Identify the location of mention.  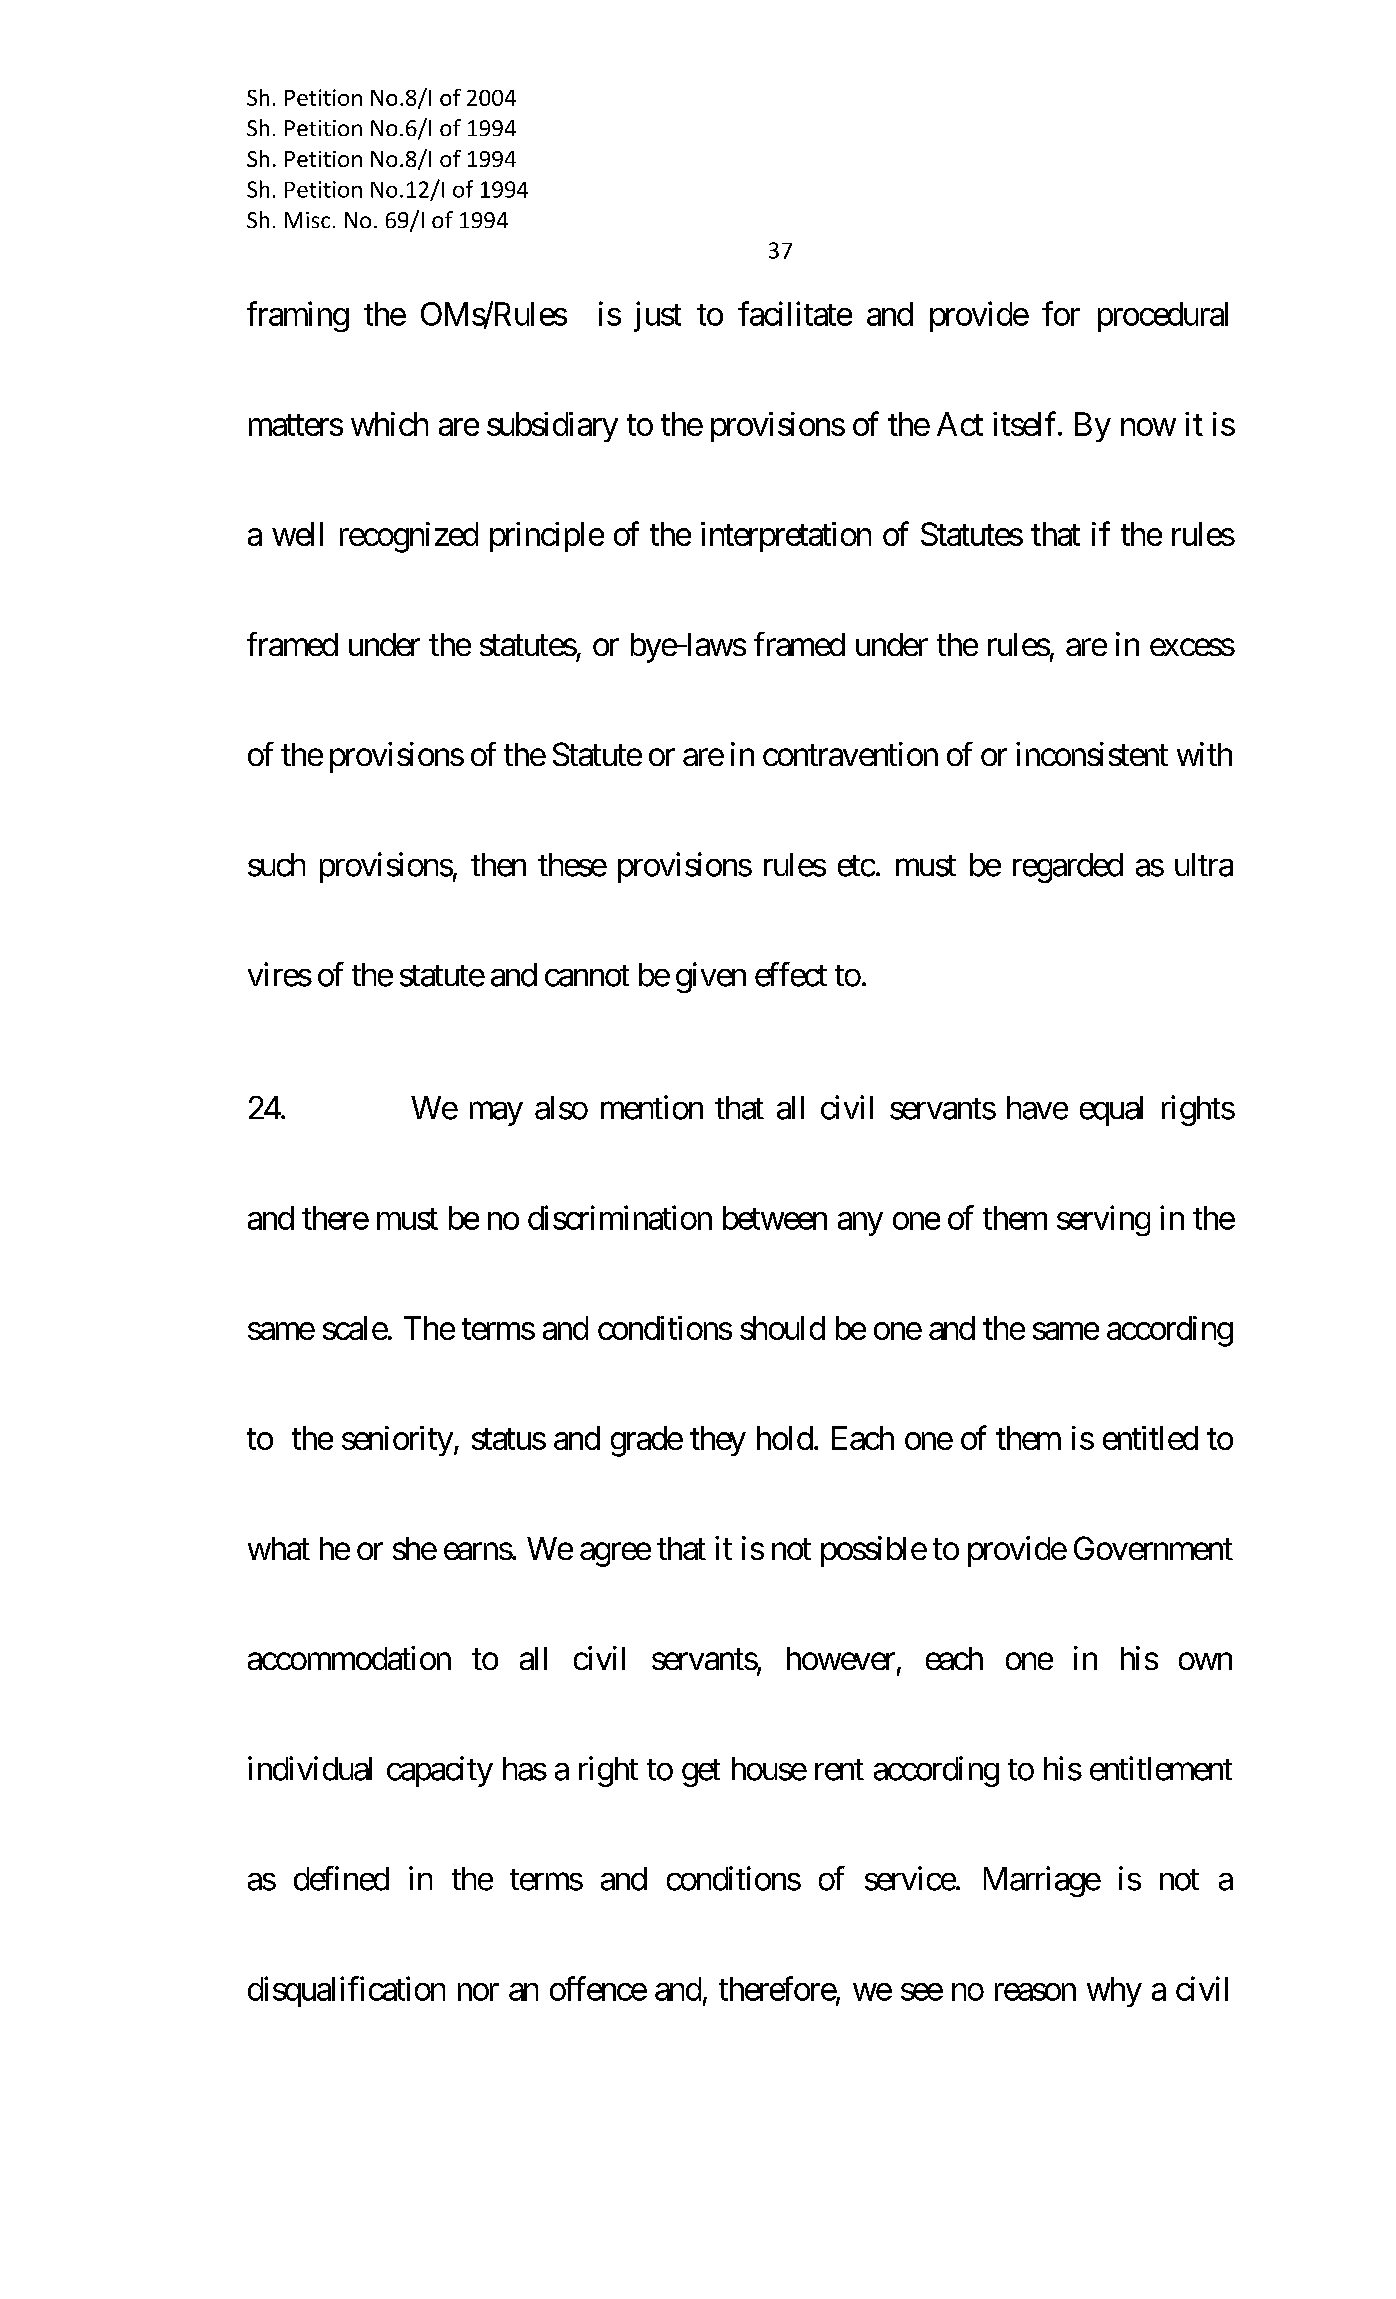
(652, 1107).
